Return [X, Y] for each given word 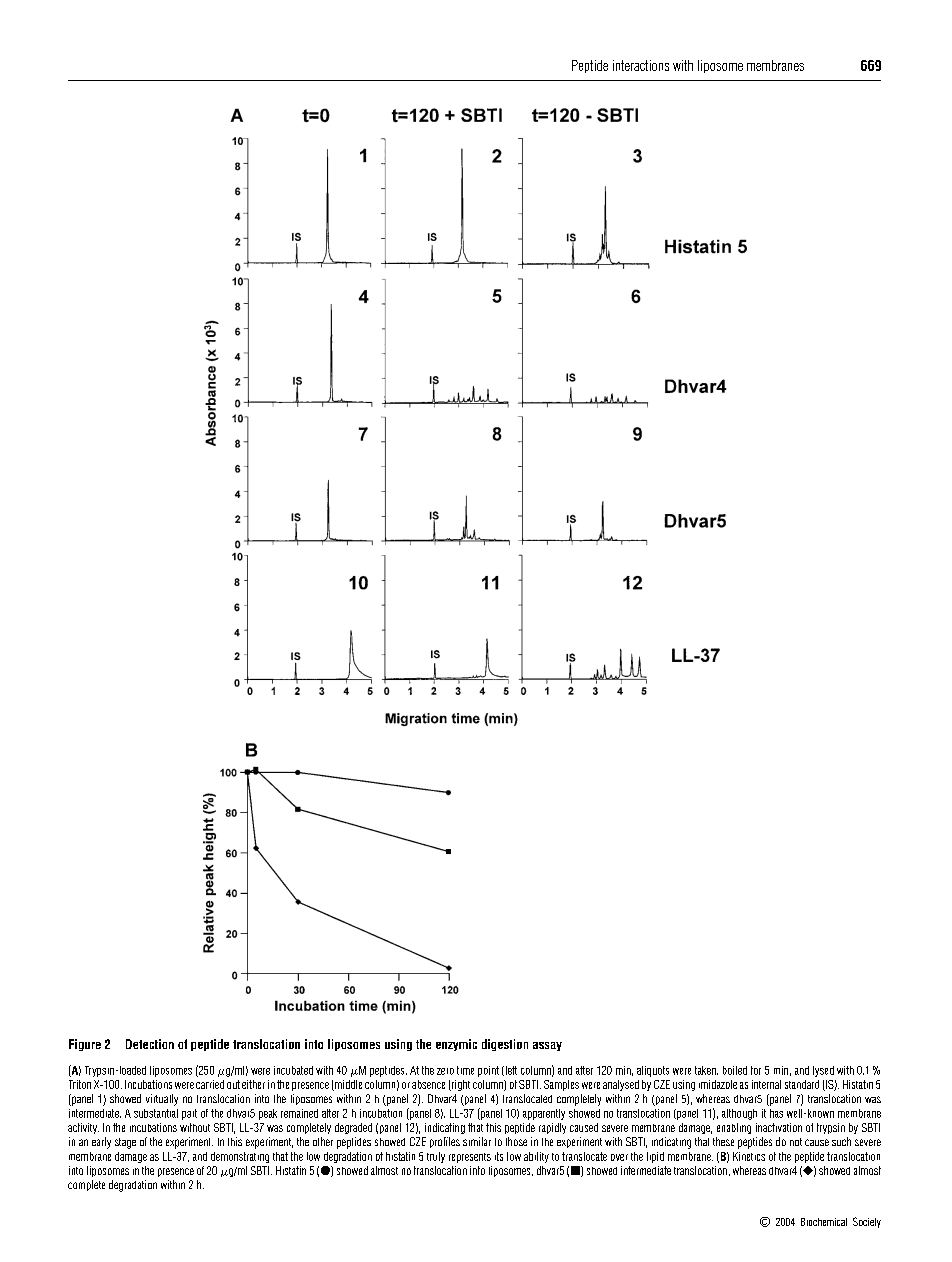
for [756, 1070]
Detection [150, 1044]
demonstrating [240, 1157]
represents [470, 1158]
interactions [641, 65]
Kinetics [749, 1156]
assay [547, 1046]
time [465, 1070]
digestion [505, 1045]
